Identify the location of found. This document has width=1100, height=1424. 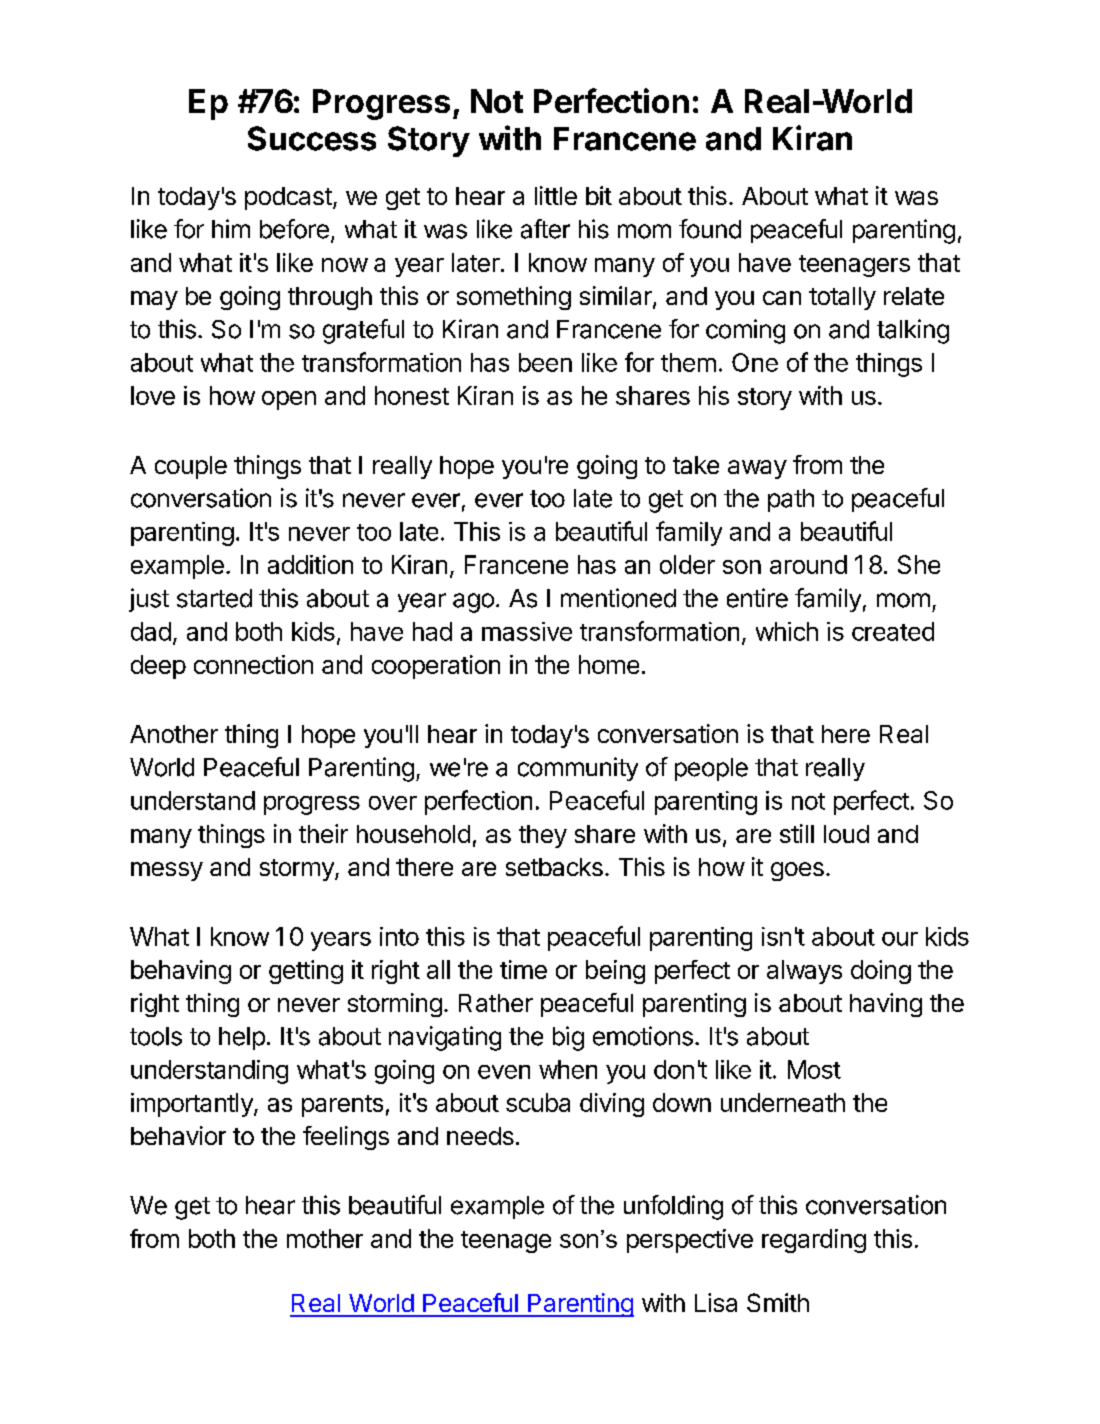
(710, 229).
